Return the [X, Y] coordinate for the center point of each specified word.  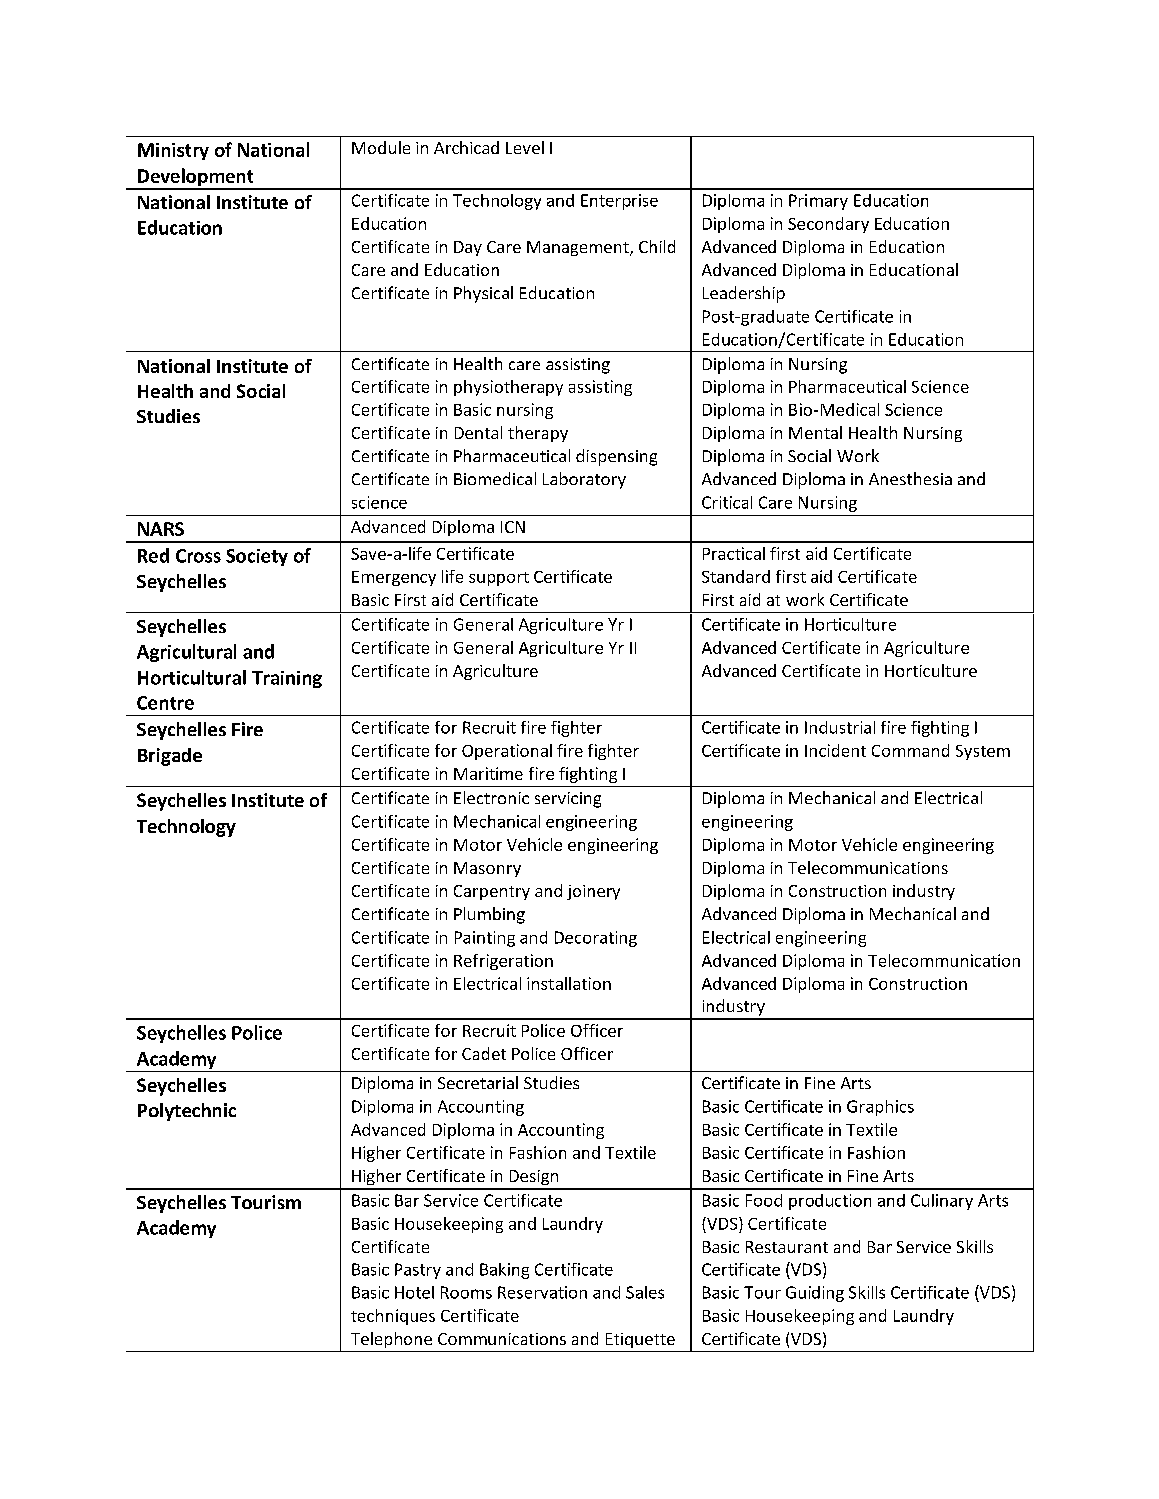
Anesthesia [910, 478]
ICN [513, 527]
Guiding [815, 1294]
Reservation [542, 1292]
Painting [485, 939]
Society [257, 557]
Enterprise [619, 202]
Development [195, 178]
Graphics [880, 1108]
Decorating [596, 939]
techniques [393, 1317]
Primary [818, 202]
